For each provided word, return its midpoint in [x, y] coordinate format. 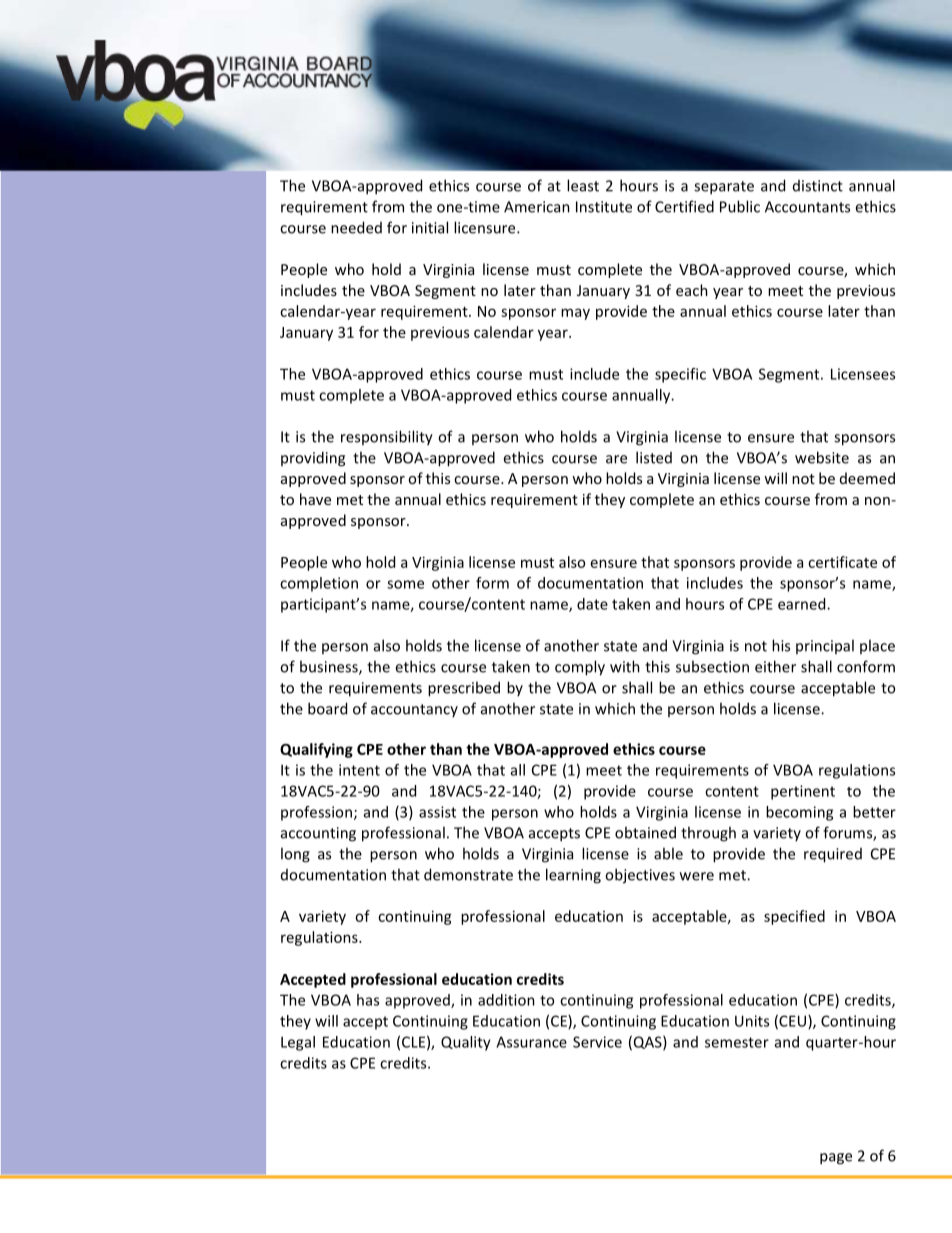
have [315, 499]
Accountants [807, 207]
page [836, 1159]
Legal [298, 1043]
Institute [604, 207]
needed [356, 227]
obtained [645, 832]
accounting [318, 834]
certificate [842, 562]
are [616, 459]
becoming [799, 813]
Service [597, 1042]
